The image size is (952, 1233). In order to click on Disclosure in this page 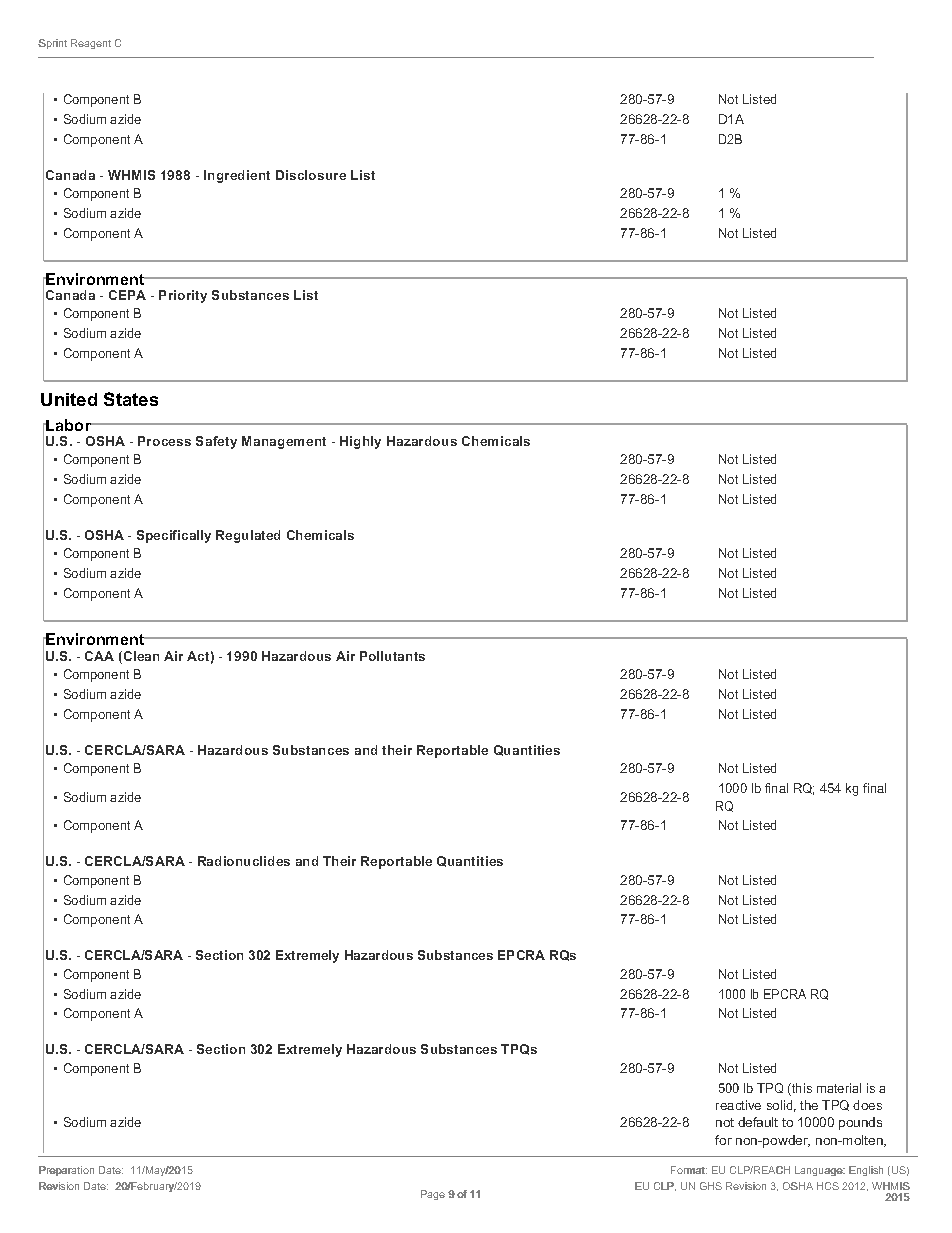, I will do `click(311, 175)`.
